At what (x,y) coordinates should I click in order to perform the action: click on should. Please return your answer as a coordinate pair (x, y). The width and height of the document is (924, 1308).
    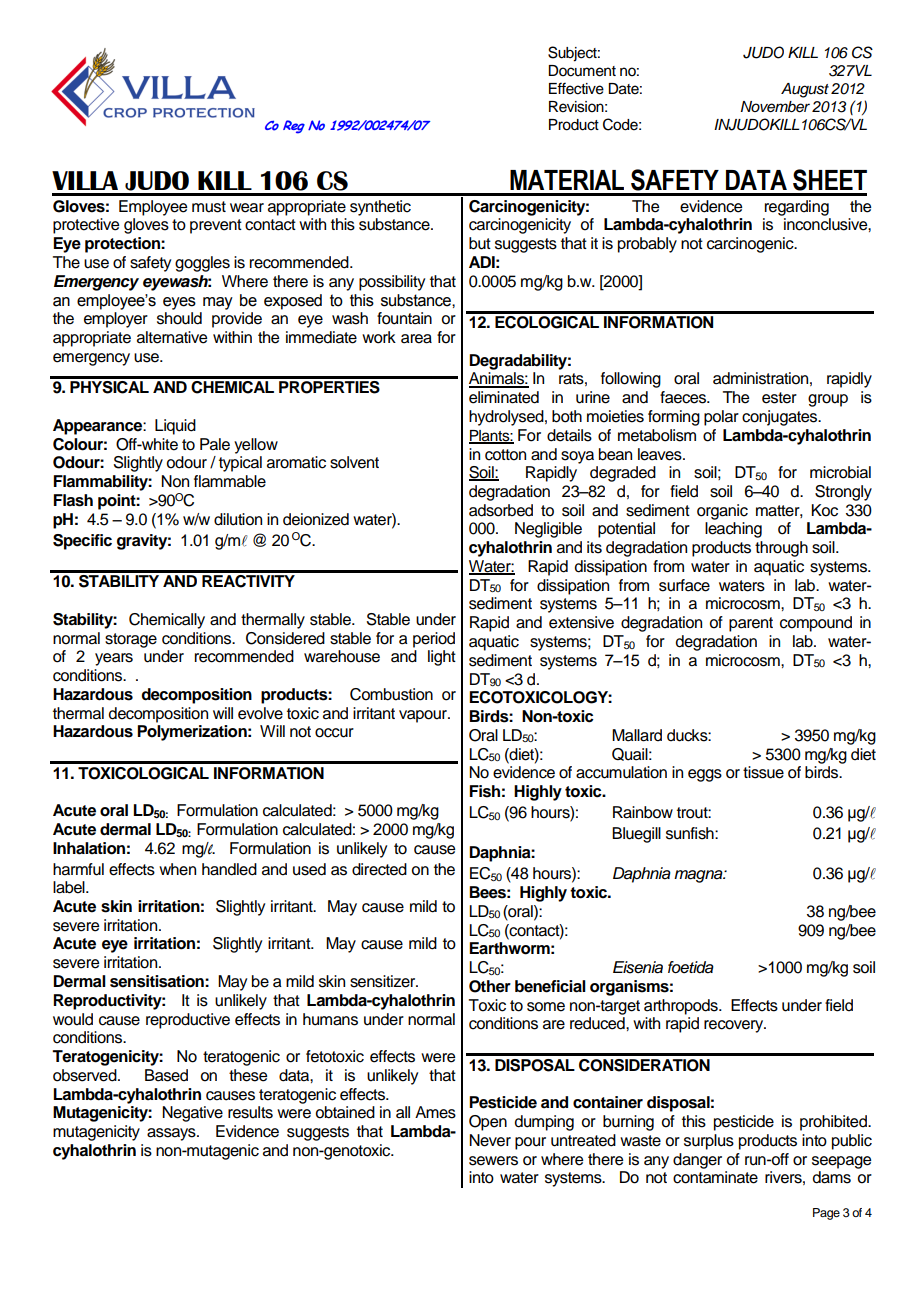
    Looking at the image, I should click on (179, 318).
